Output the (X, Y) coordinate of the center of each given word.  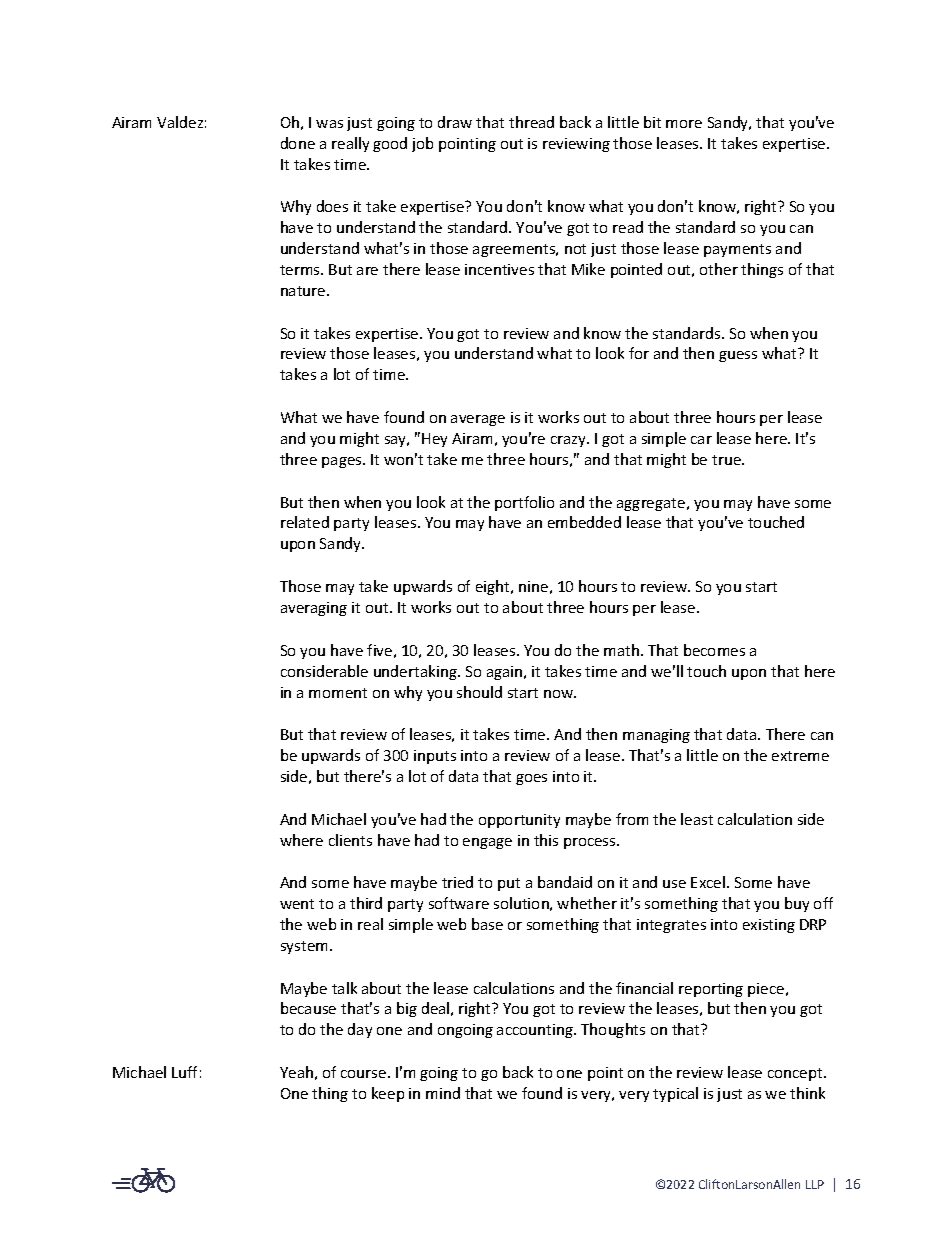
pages (343, 462)
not (575, 249)
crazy (569, 441)
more (684, 124)
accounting (536, 1031)
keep (388, 1094)
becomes (714, 650)
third (366, 903)
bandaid (565, 882)
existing (769, 926)
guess (738, 356)
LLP (815, 1184)
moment (338, 693)
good (390, 144)
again (506, 673)
